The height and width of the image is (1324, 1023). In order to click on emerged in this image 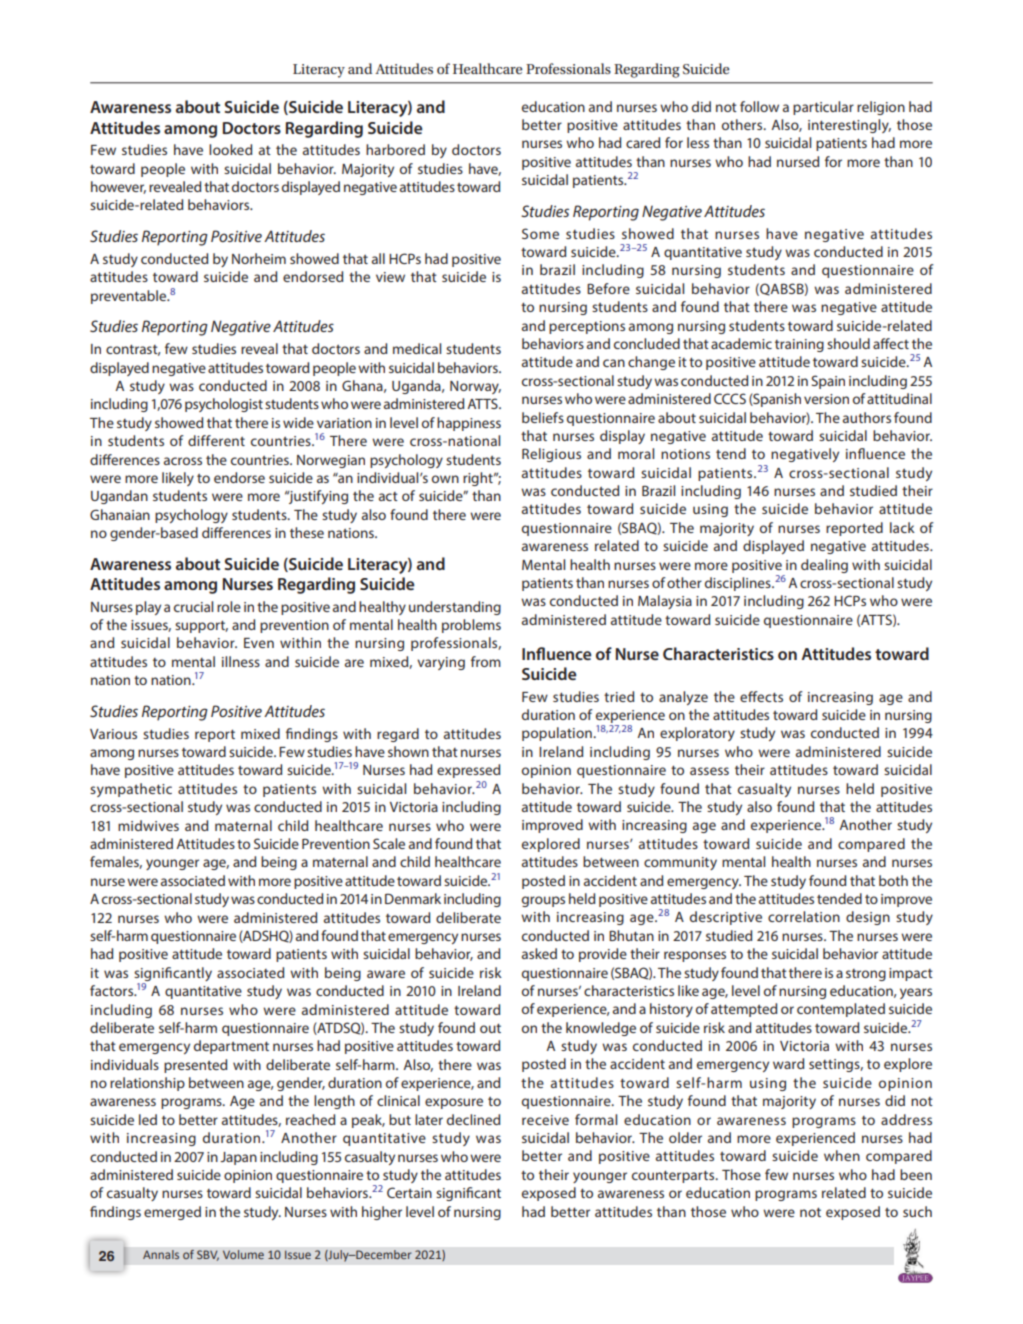, I will do `click(172, 1213)`.
